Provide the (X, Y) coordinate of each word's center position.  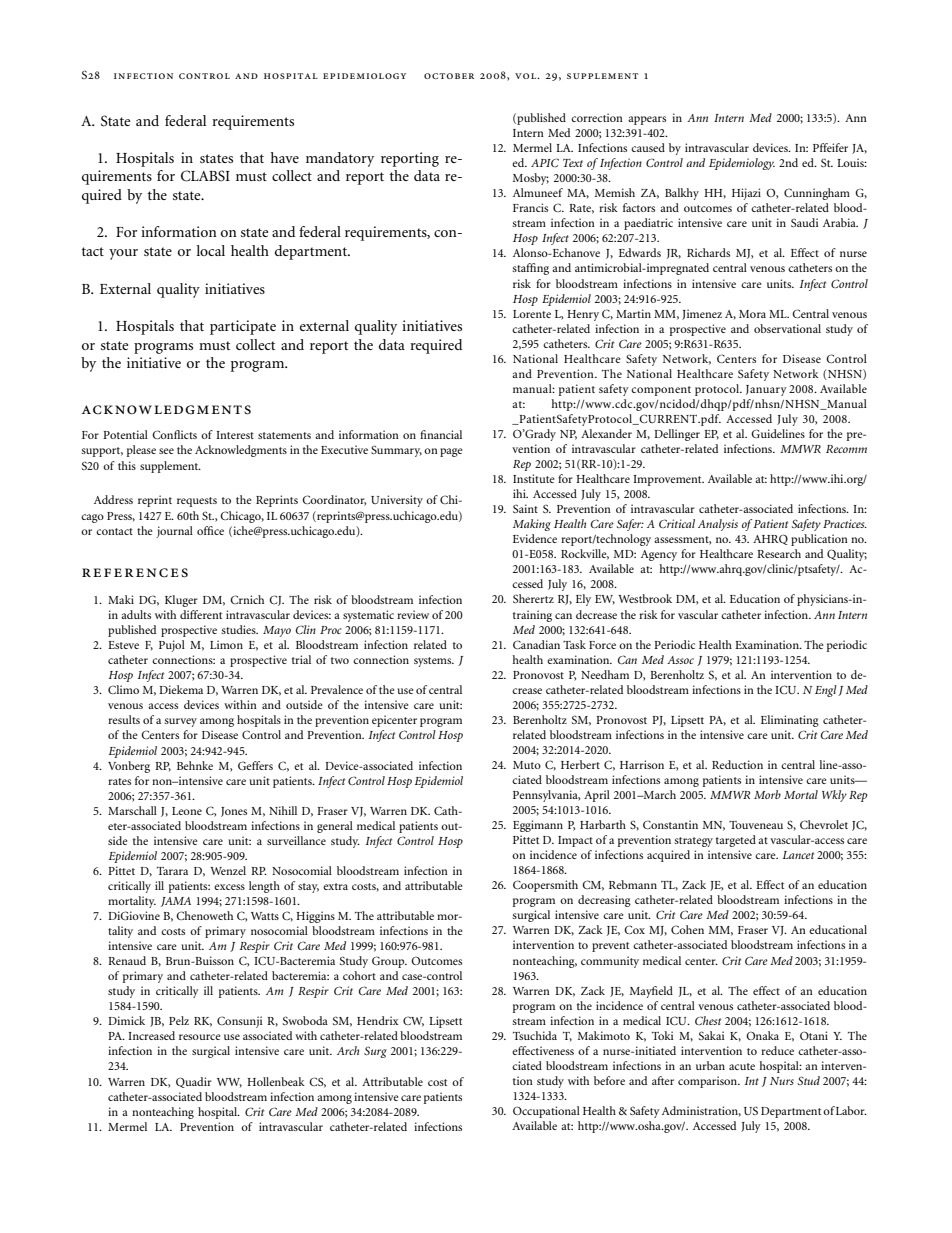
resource (200, 1037)
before (609, 1080)
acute (742, 1066)
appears (647, 120)
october (449, 76)
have (285, 157)
